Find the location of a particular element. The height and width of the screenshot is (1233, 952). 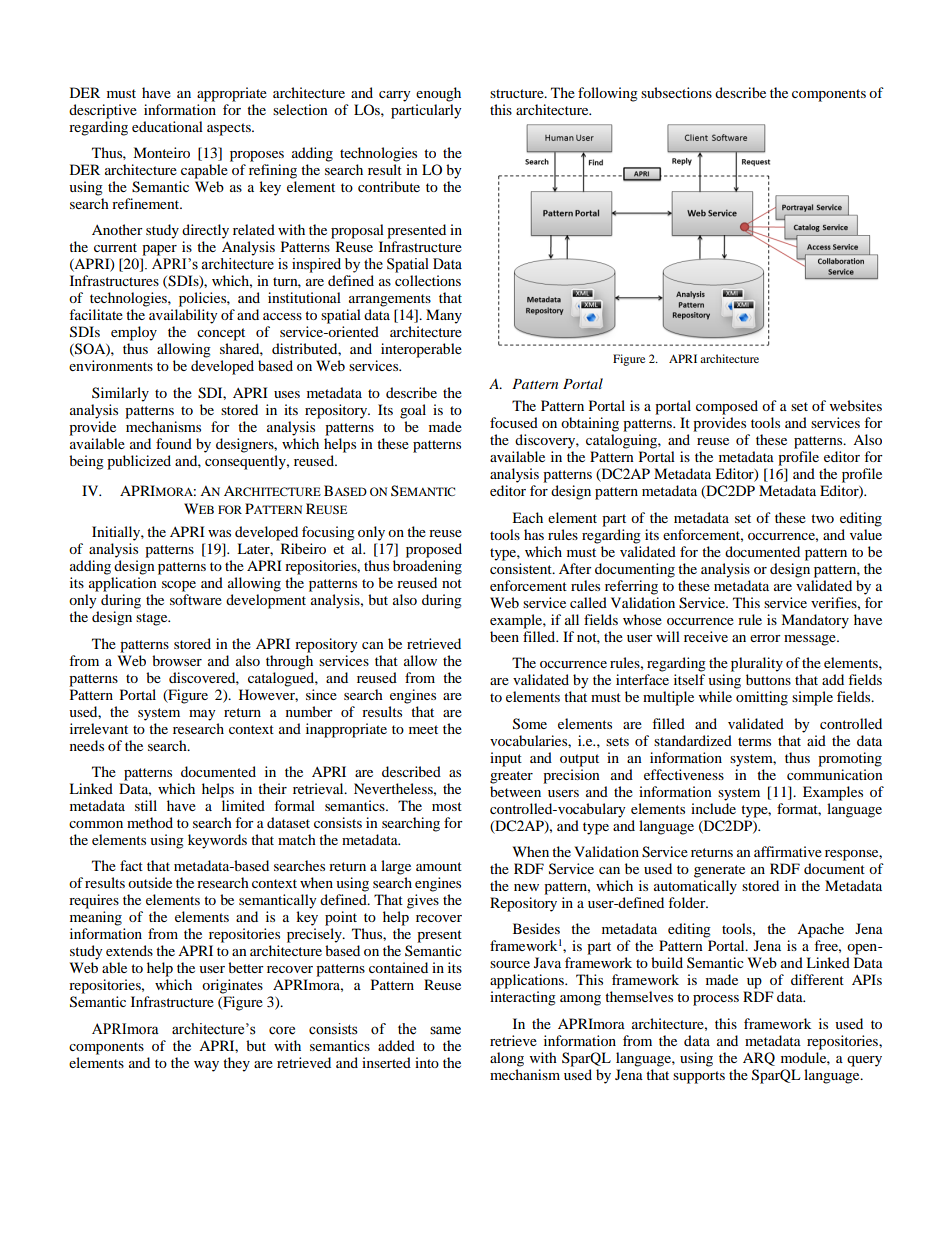

enough is located at coordinates (438, 94).
